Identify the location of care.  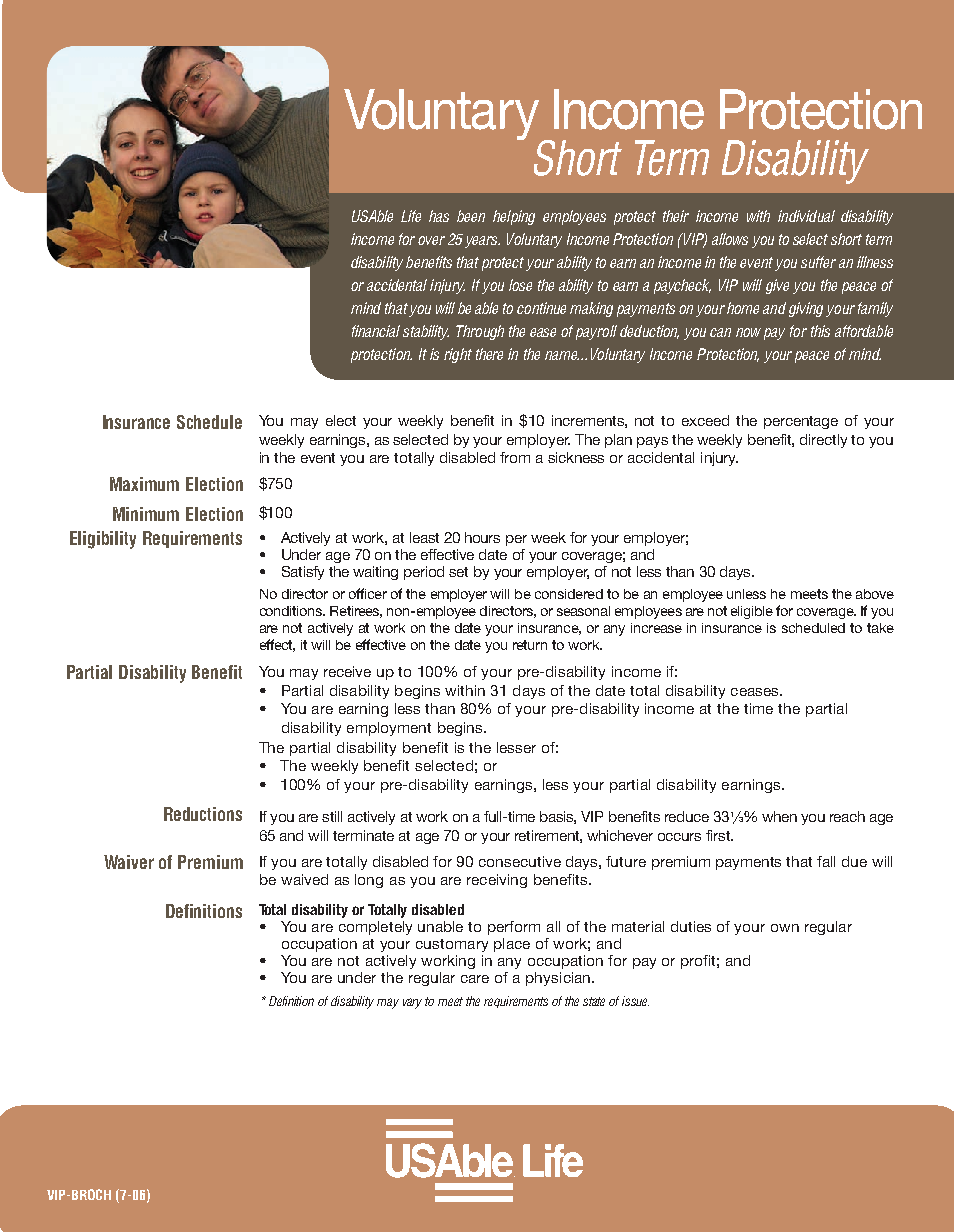
(475, 979).
